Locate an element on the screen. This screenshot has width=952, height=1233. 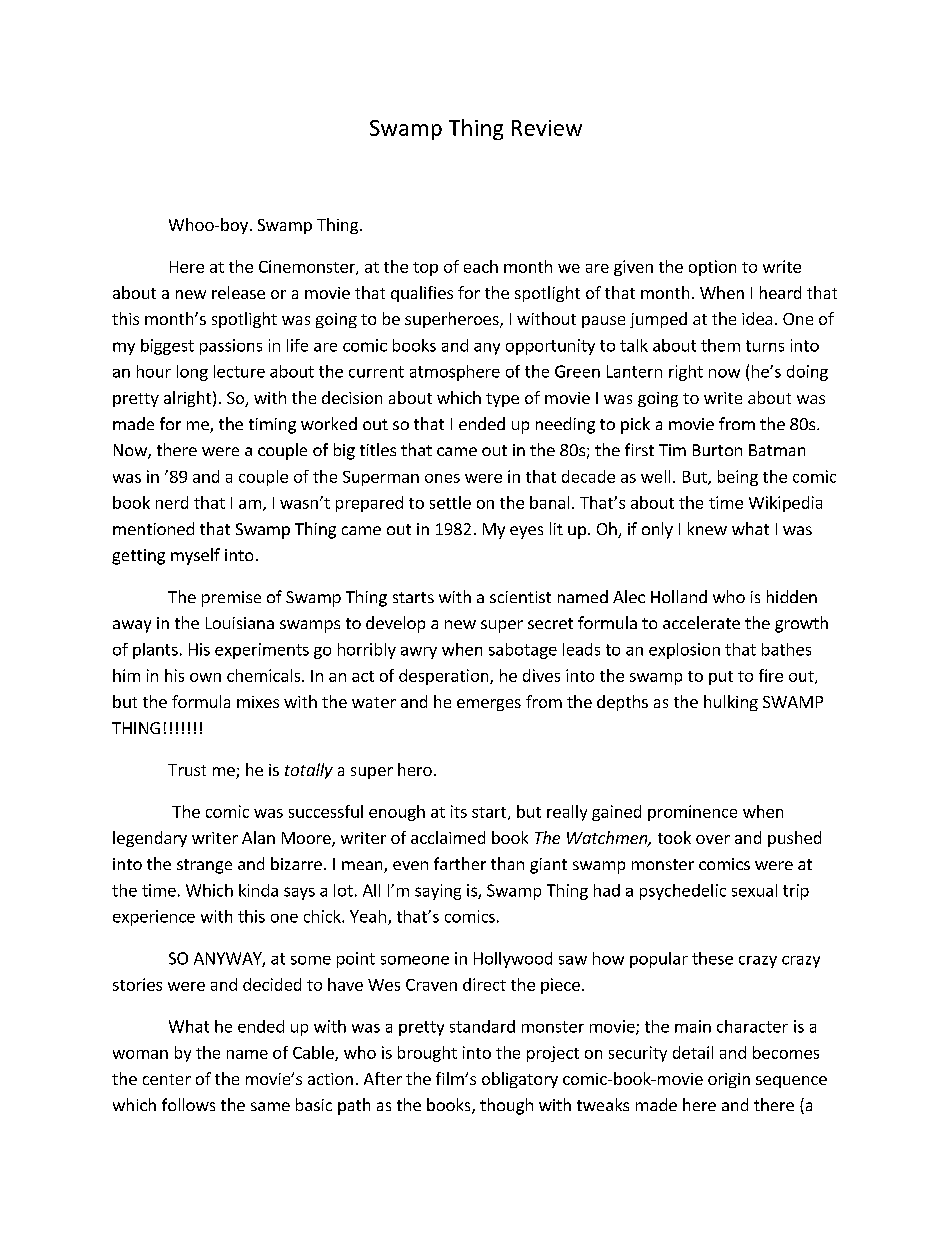
accelerate is located at coordinates (701, 622).
